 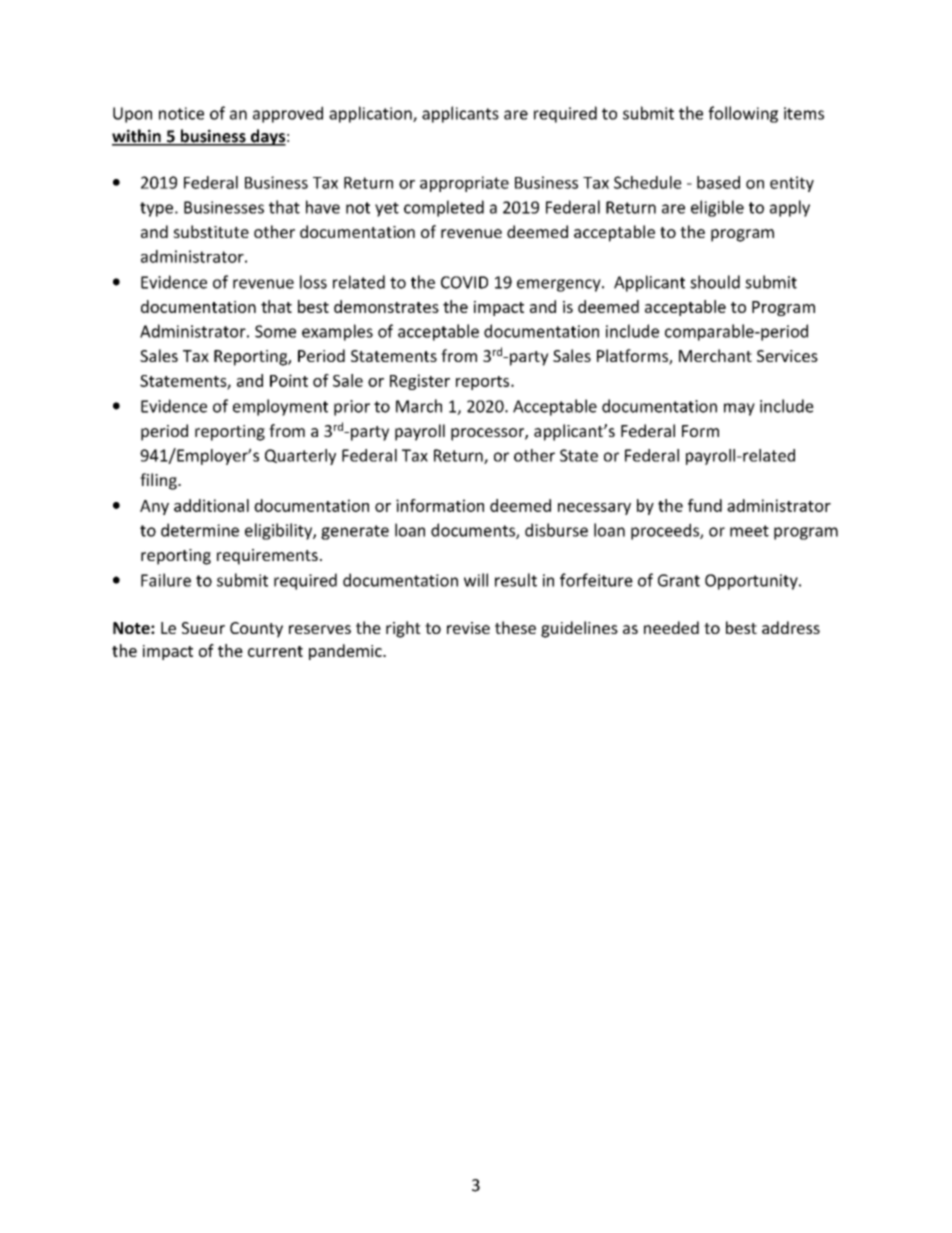 I want to click on Point, so click(x=289, y=380).
